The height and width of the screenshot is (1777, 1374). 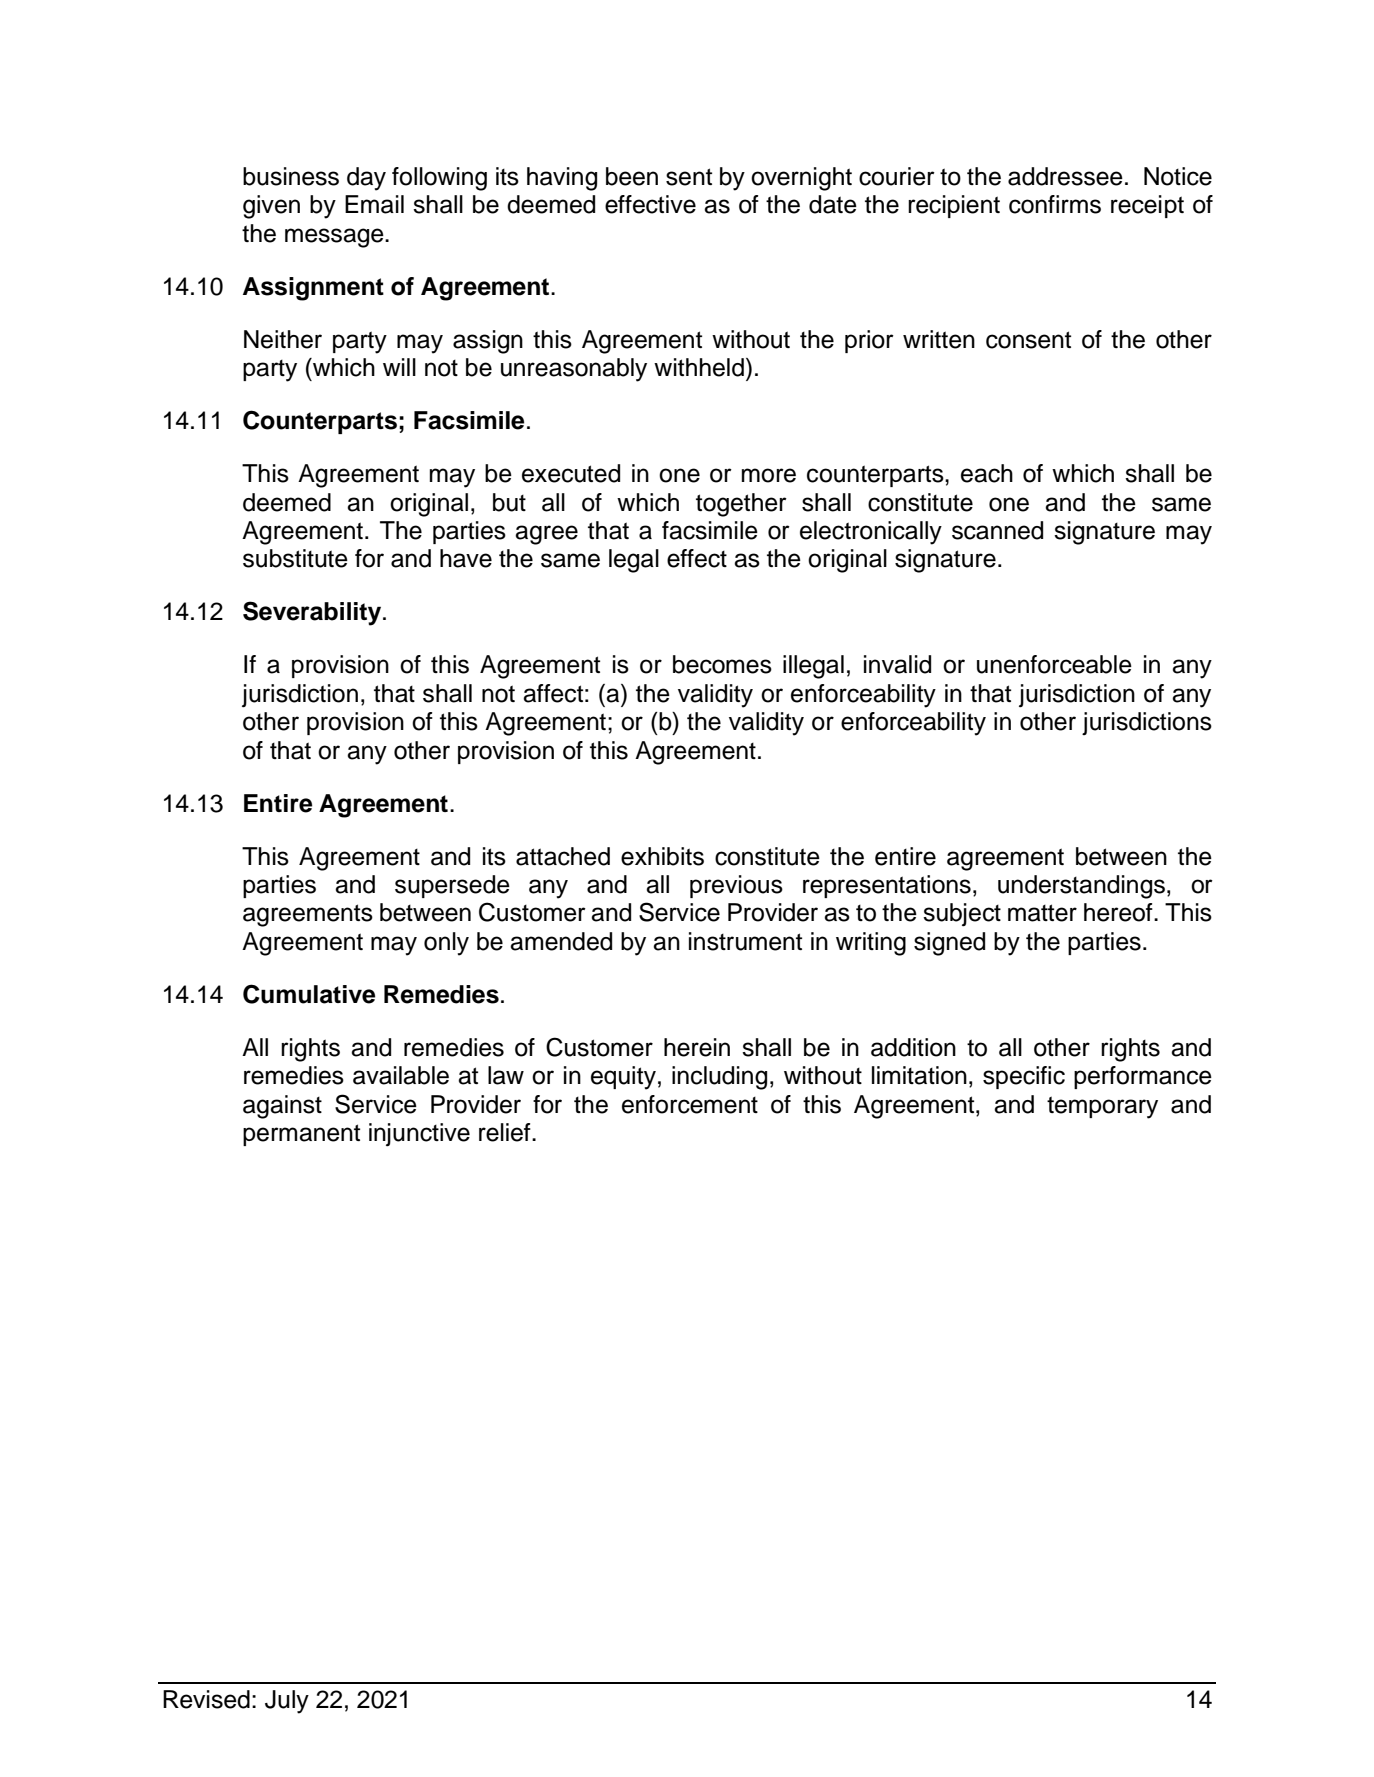 What do you see at coordinates (1055, 204) in the screenshot?
I see `confirms` at bounding box center [1055, 204].
